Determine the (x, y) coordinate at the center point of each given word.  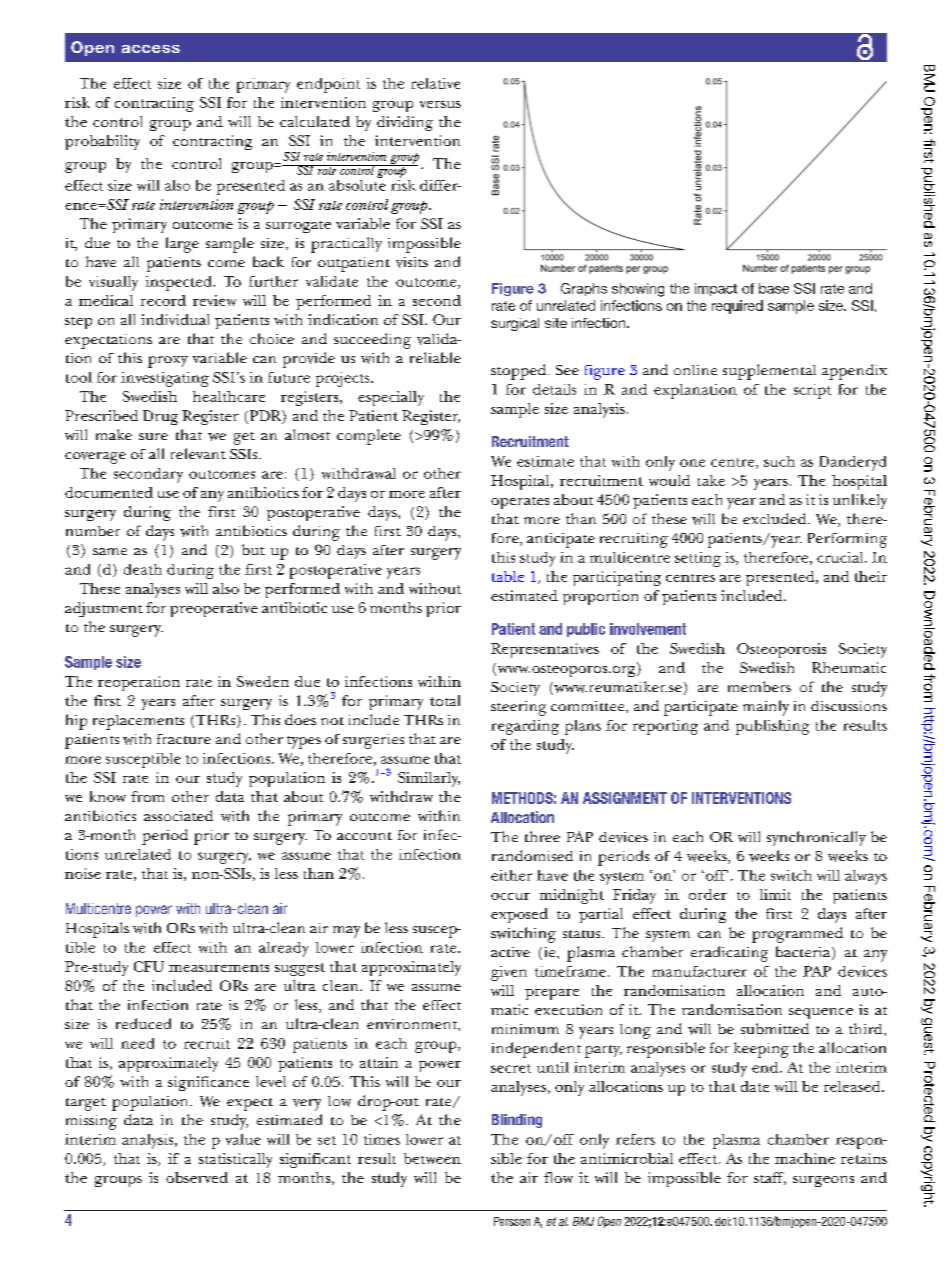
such (779, 461)
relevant (198, 453)
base (774, 288)
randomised (532, 855)
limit (775, 894)
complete (369, 437)
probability (102, 142)
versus (440, 104)
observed (197, 1177)
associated (178, 815)
